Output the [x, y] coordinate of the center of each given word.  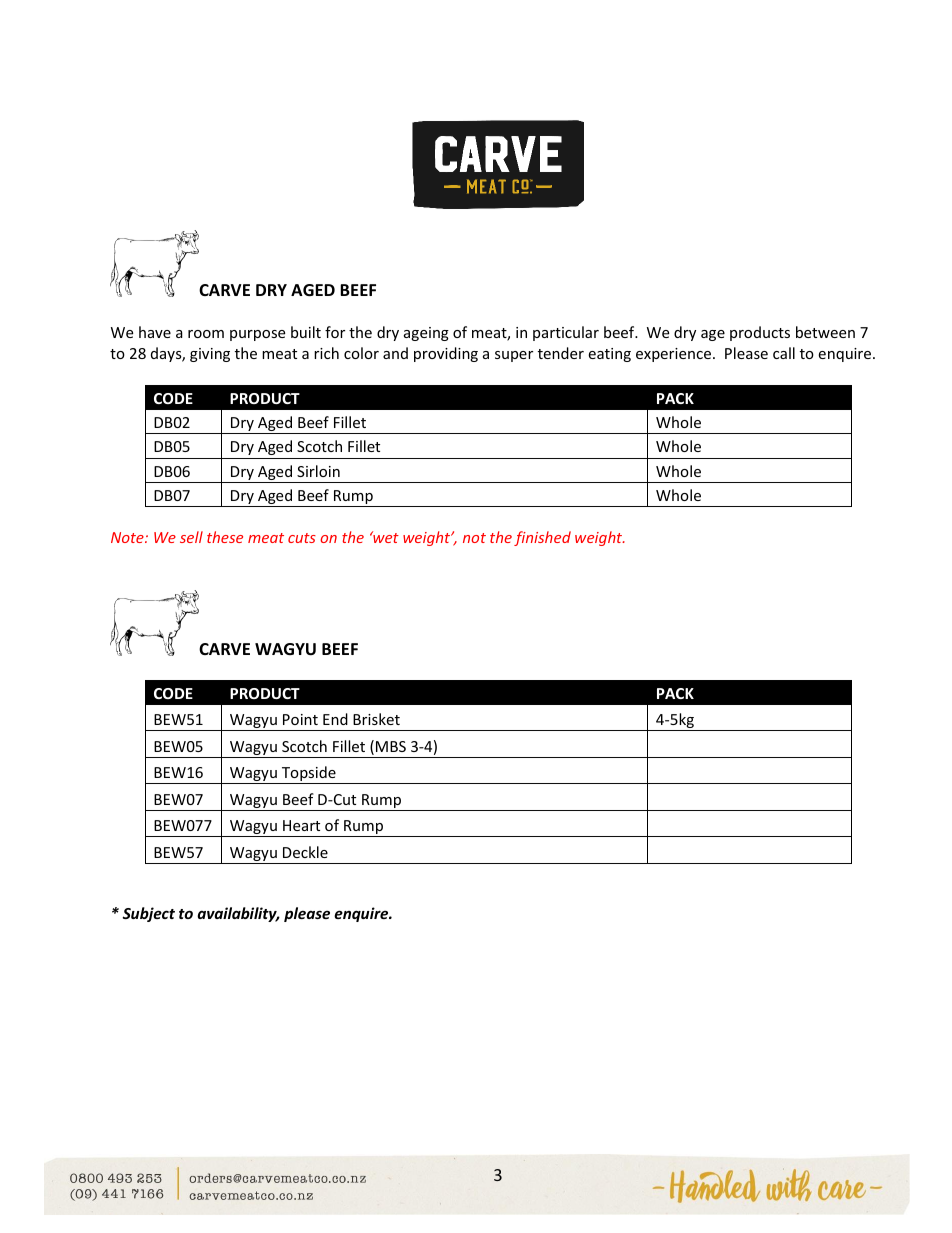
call [784, 353]
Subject [149, 914]
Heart [301, 825]
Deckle [305, 852]
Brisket [376, 719]
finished [542, 538]
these [225, 537]
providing [446, 354]
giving [210, 355]
